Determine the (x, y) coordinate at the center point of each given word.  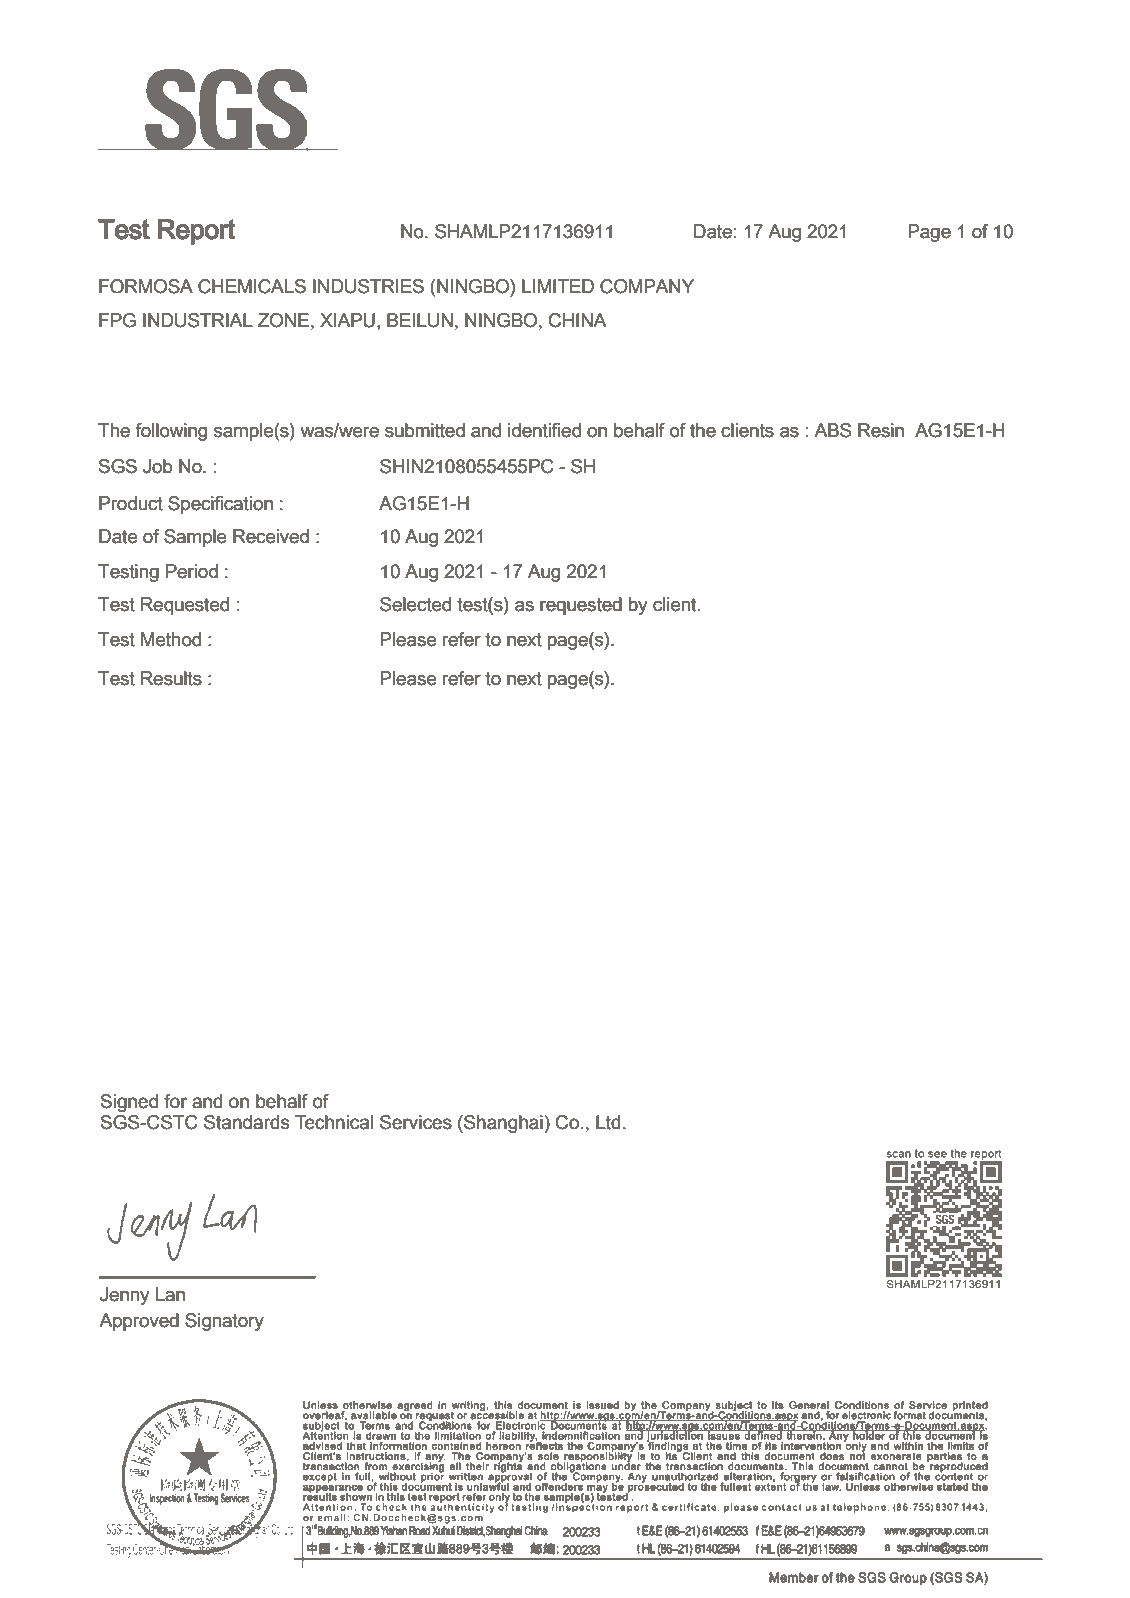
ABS (832, 430)
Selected (415, 604)
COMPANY (647, 286)
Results (171, 678)
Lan (170, 1294)
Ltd (608, 1122)
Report (197, 232)
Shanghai (502, 1124)
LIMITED (558, 286)
